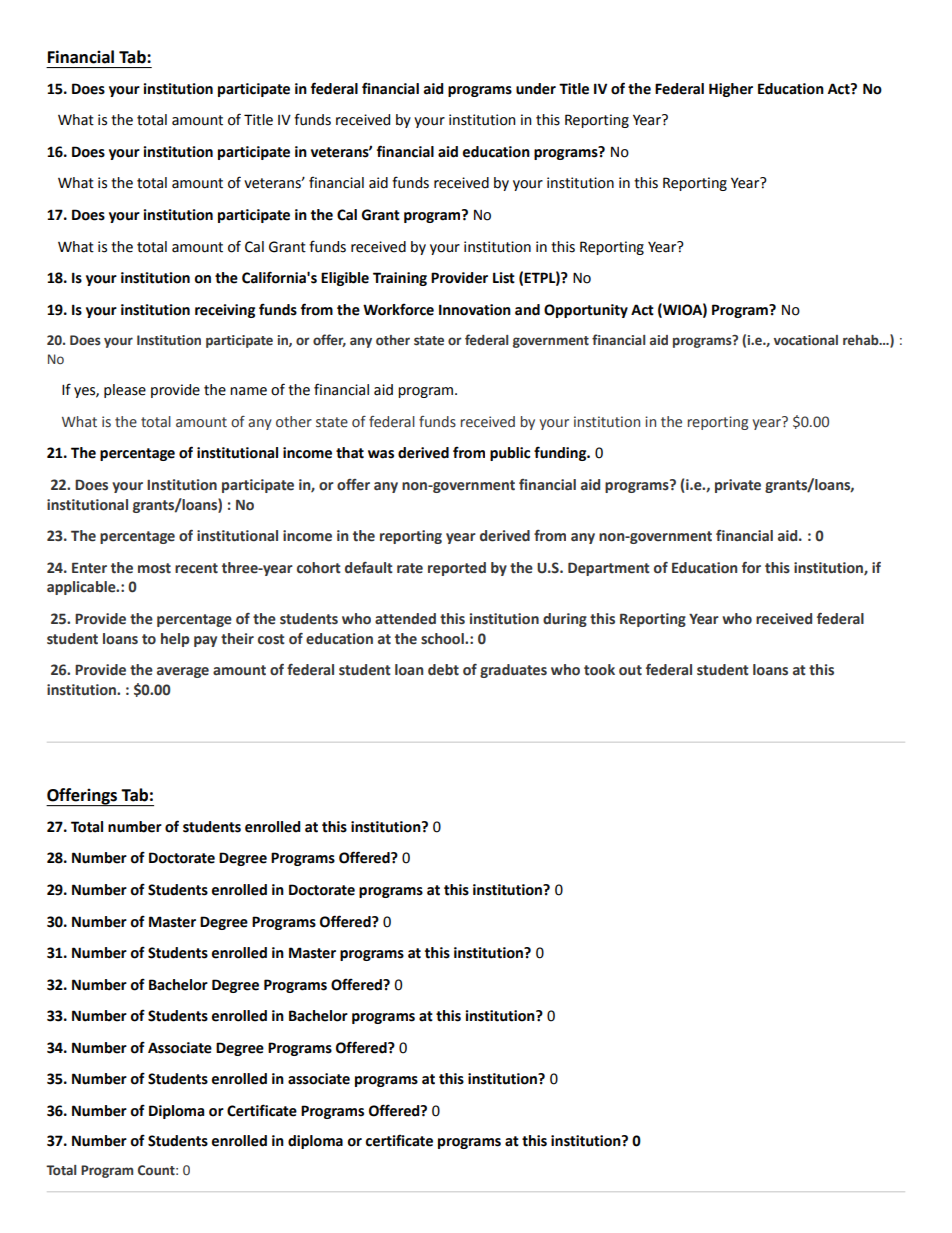 The width and height of the screenshot is (952, 1233). Describe the element at coordinates (536, 89) in the screenshot. I see `under` at that location.
